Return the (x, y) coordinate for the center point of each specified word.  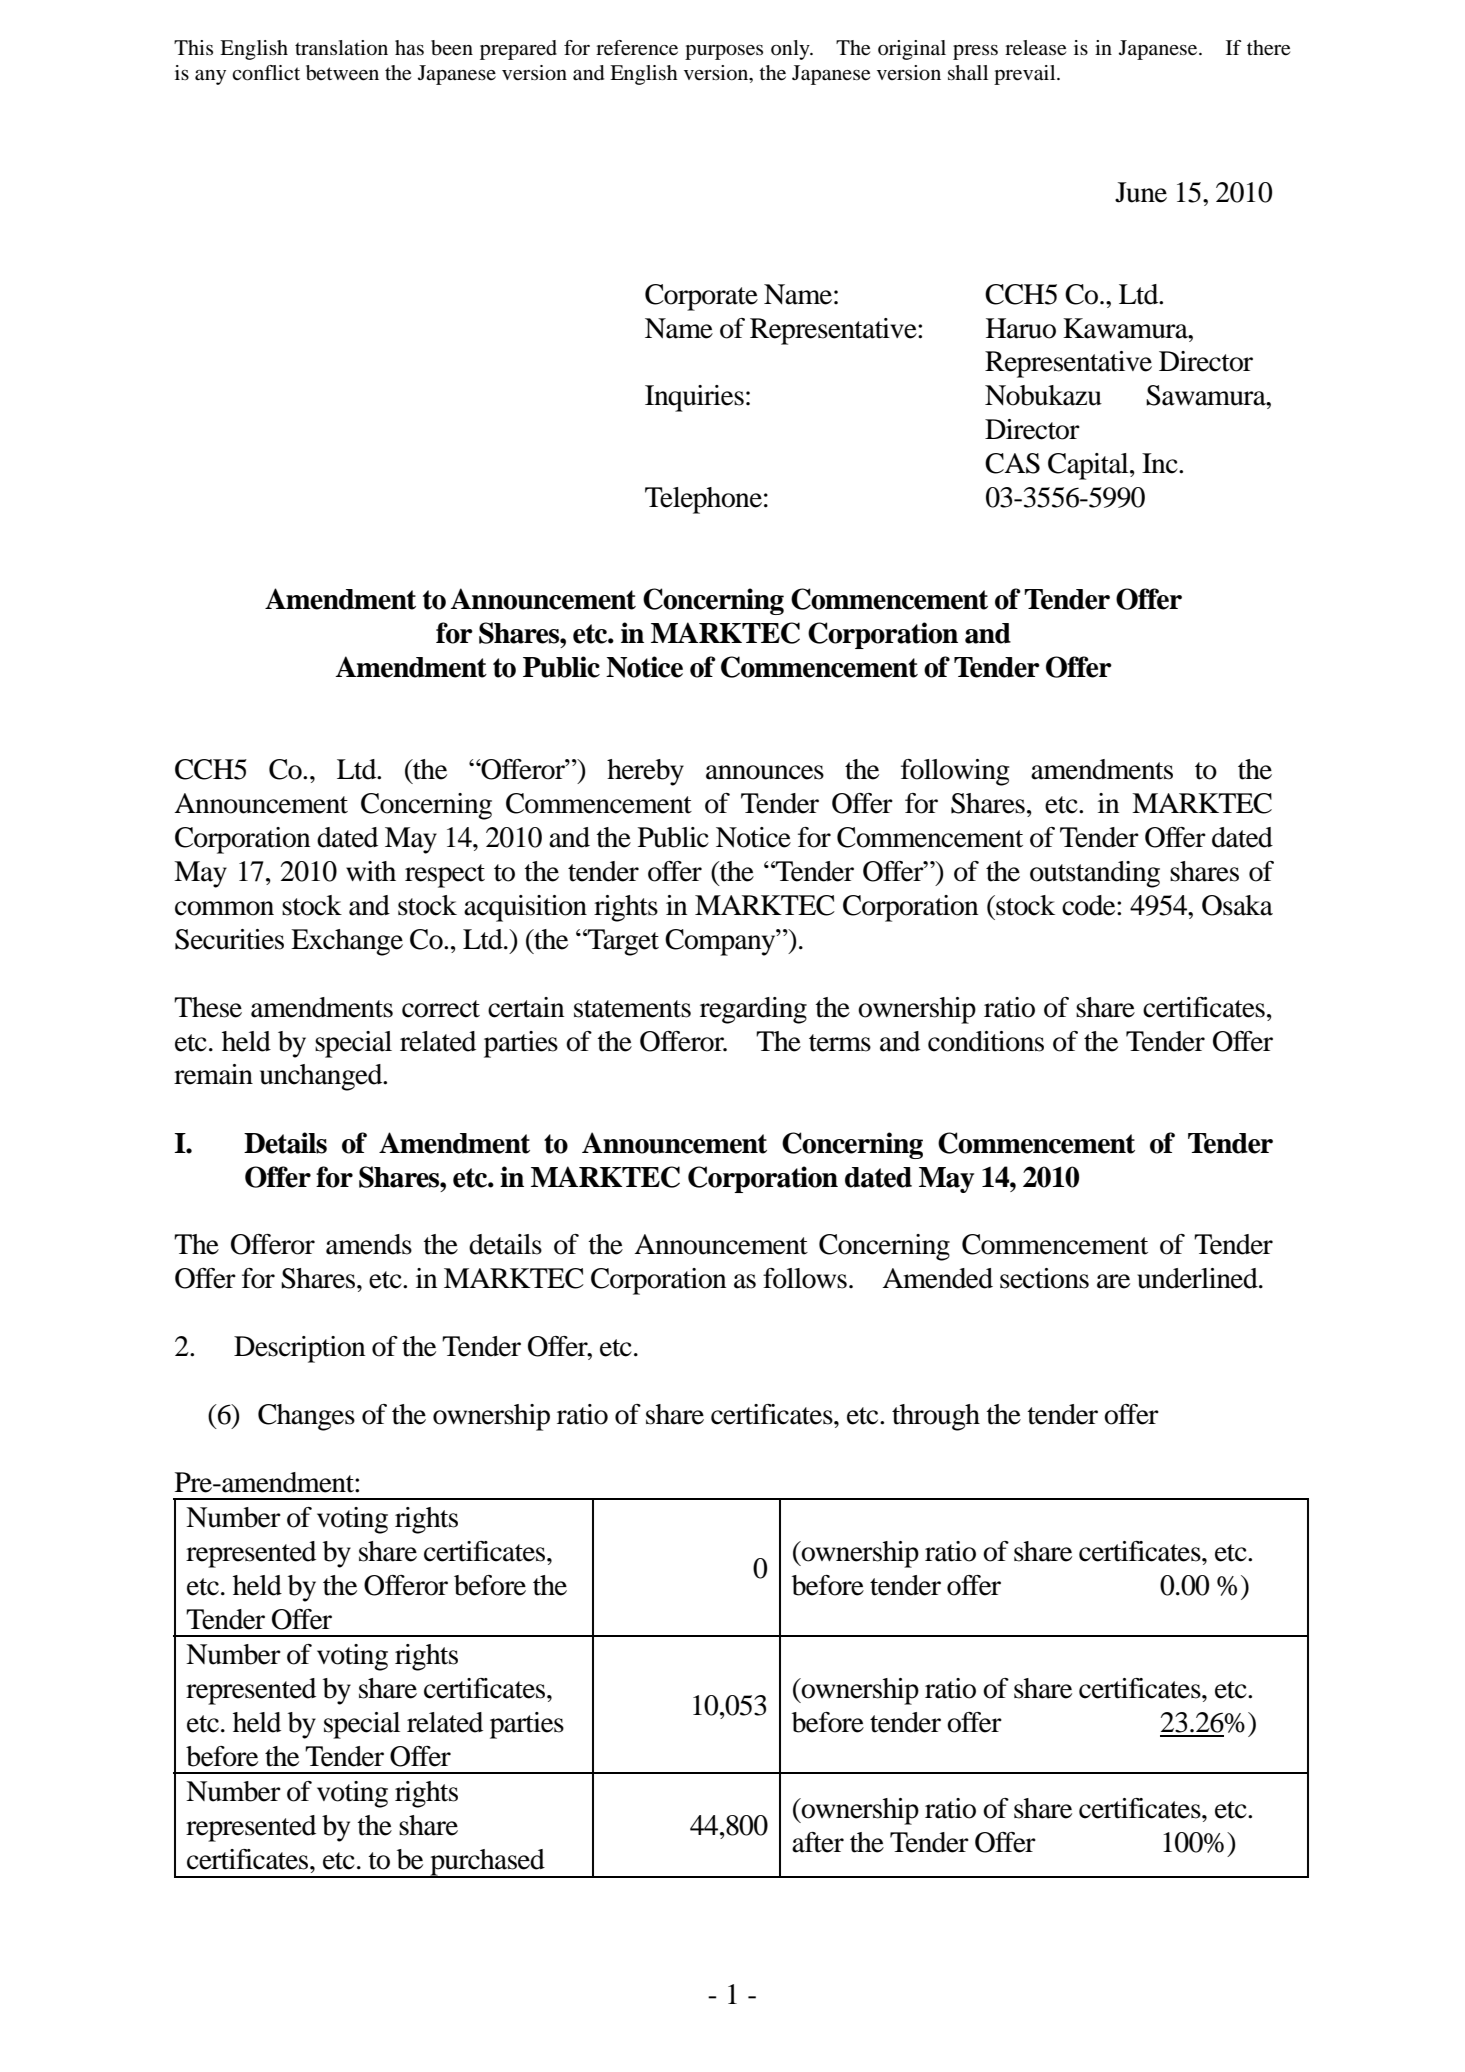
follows (805, 1278)
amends (369, 1244)
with (371, 871)
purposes (724, 52)
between (342, 73)
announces (765, 772)
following (955, 772)
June (1141, 192)
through (936, 1417)
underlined (1198, 1278)
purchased (487, 1863)
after (818, 1842)
